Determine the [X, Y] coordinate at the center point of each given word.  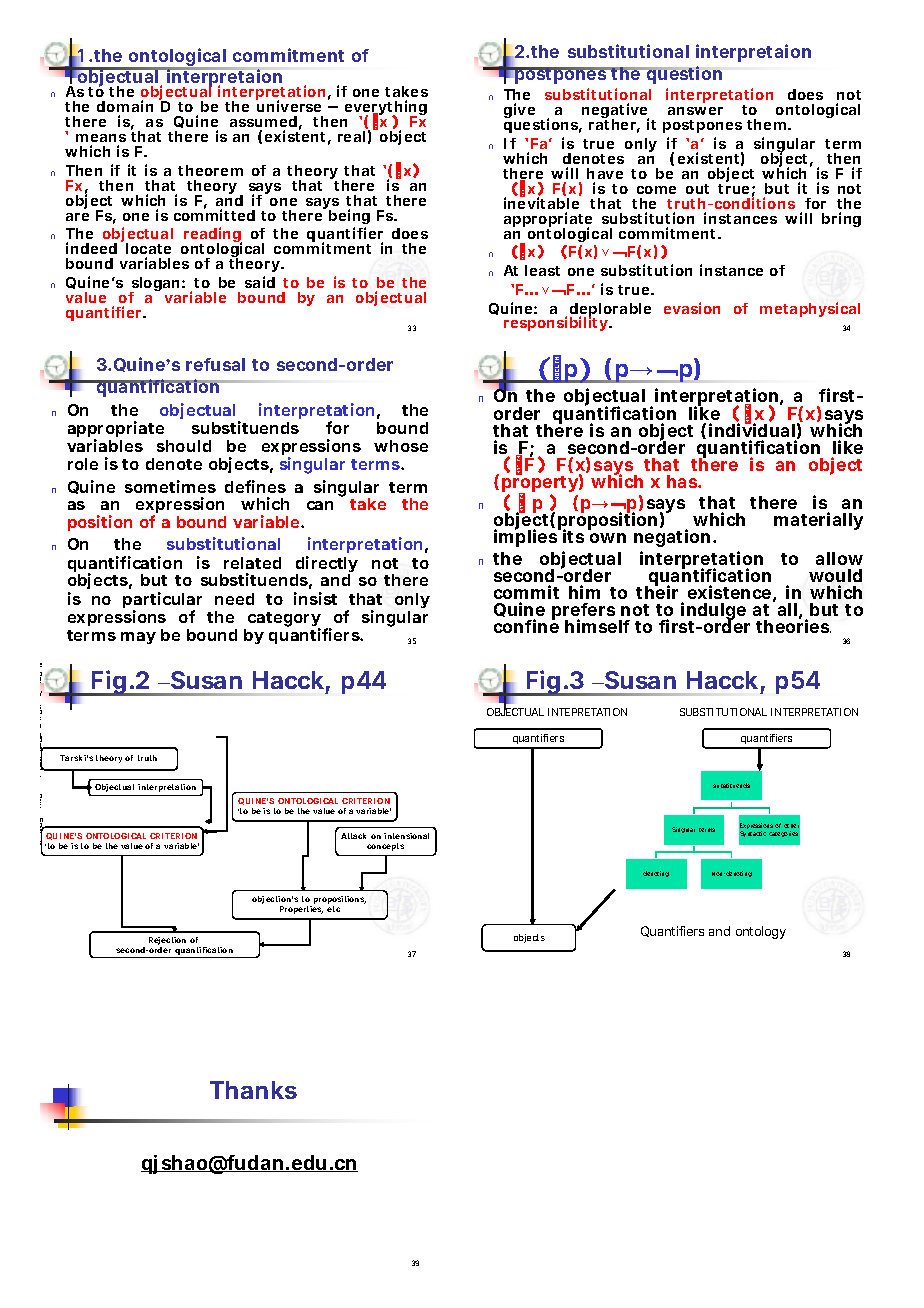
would [835, 575]
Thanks [253, 1090]
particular [162, 601]
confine [526, 626]
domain [125, 106]
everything [386, 109]
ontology [761, 932]
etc [333, 909]
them [766, 124]
